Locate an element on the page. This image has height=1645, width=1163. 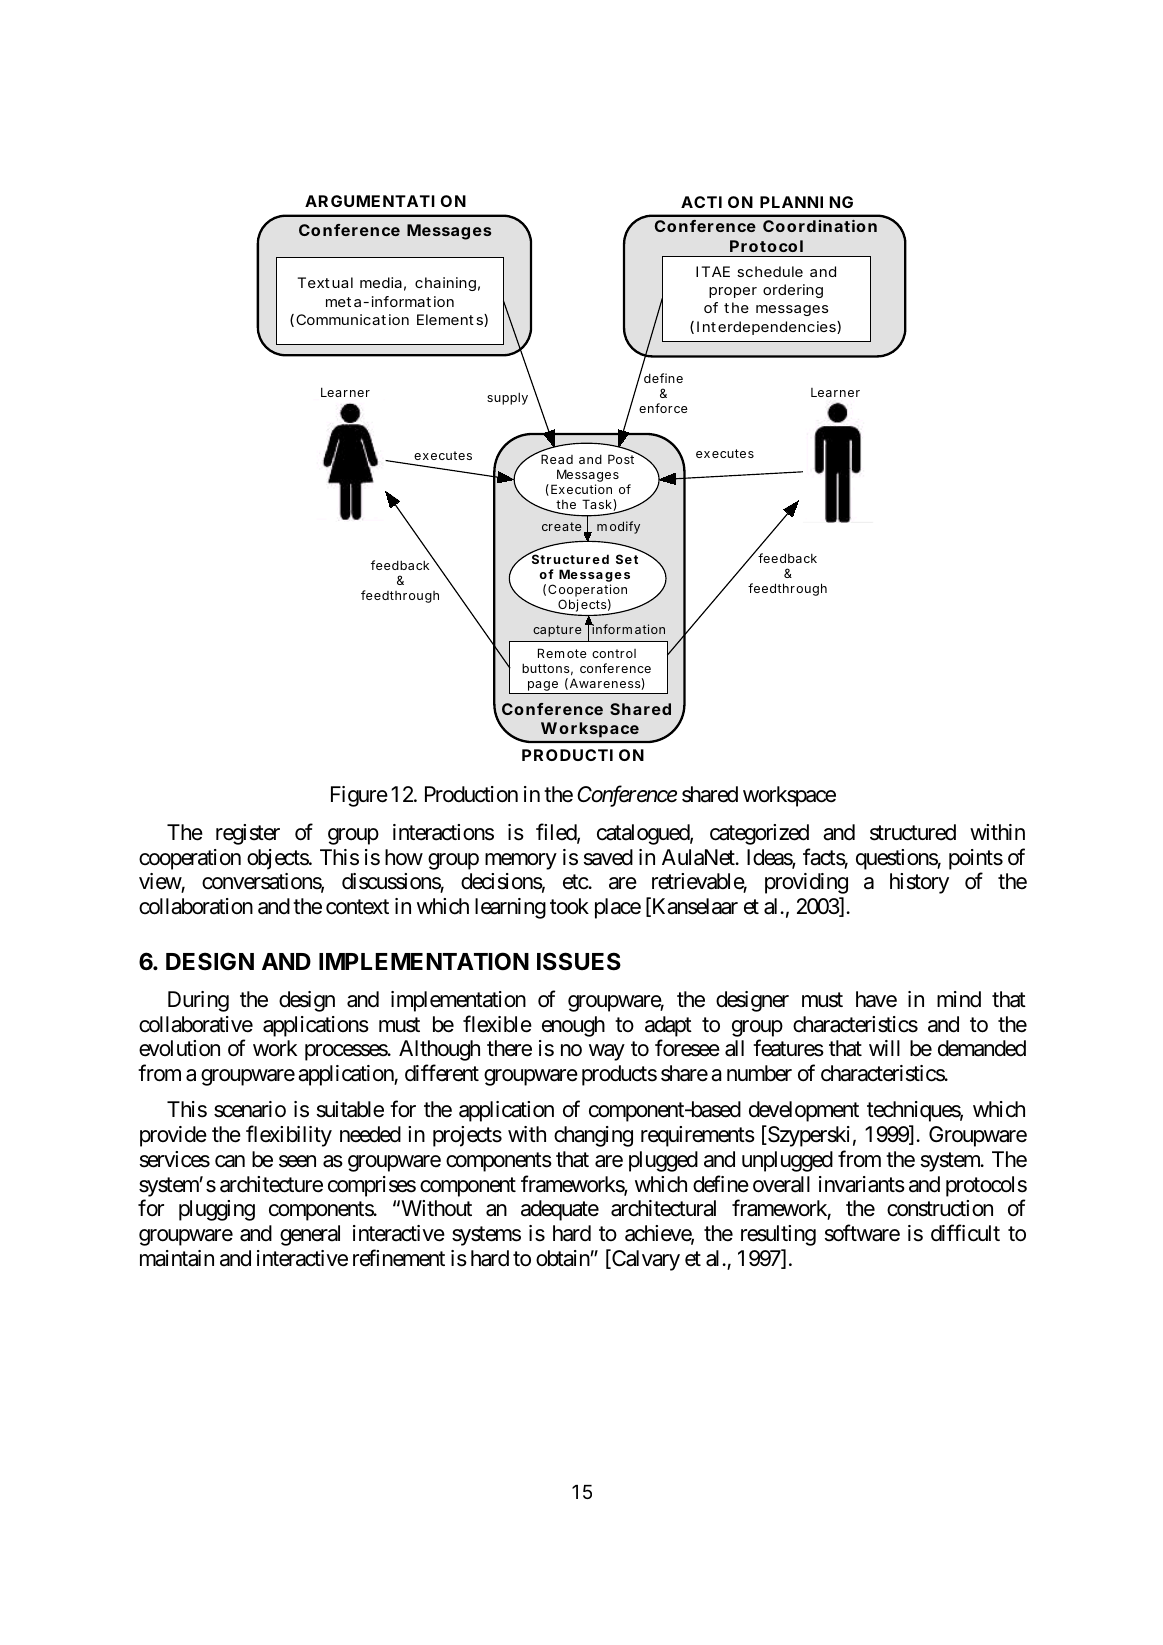
chaining is located at coordinates (445, 284).
